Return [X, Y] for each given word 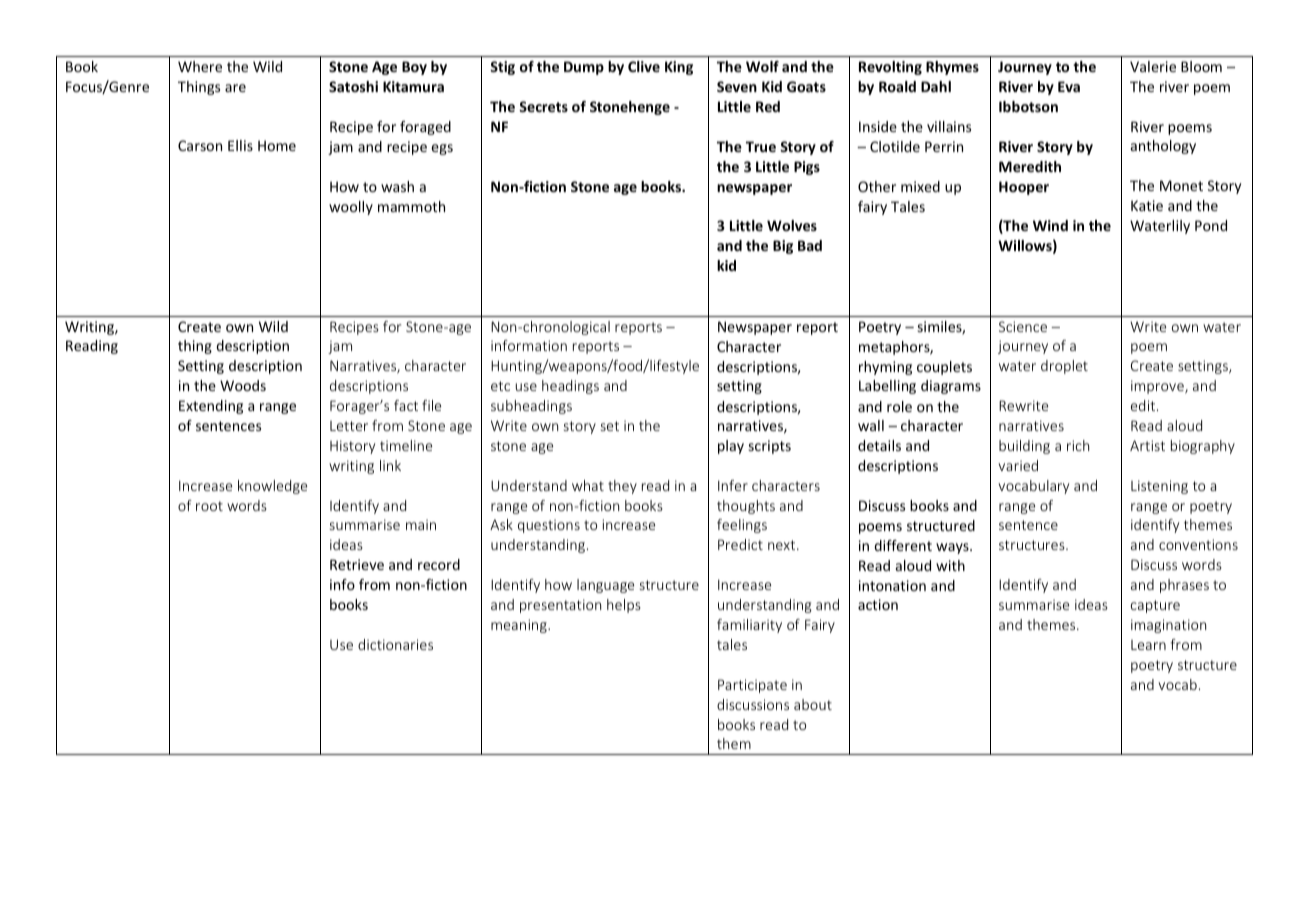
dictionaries [395, 644]
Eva [1069, 86]
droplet [1064, 367]
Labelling [887, 387]
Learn [1148, 645]
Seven [737, 86]
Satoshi [353, 86]
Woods [243, 385]
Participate [752, 686]
